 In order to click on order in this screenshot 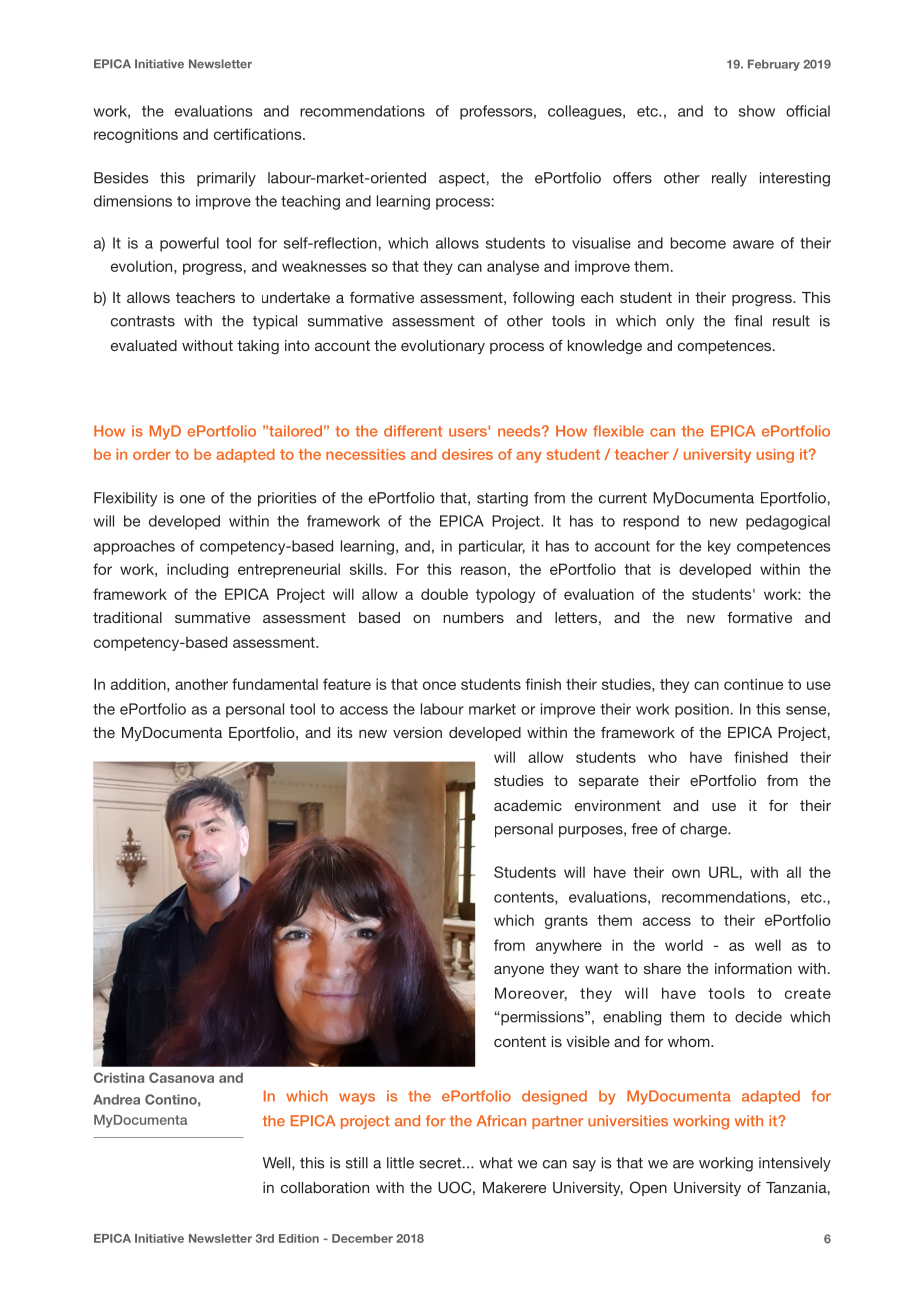, I will do `click(152, 454)`.
